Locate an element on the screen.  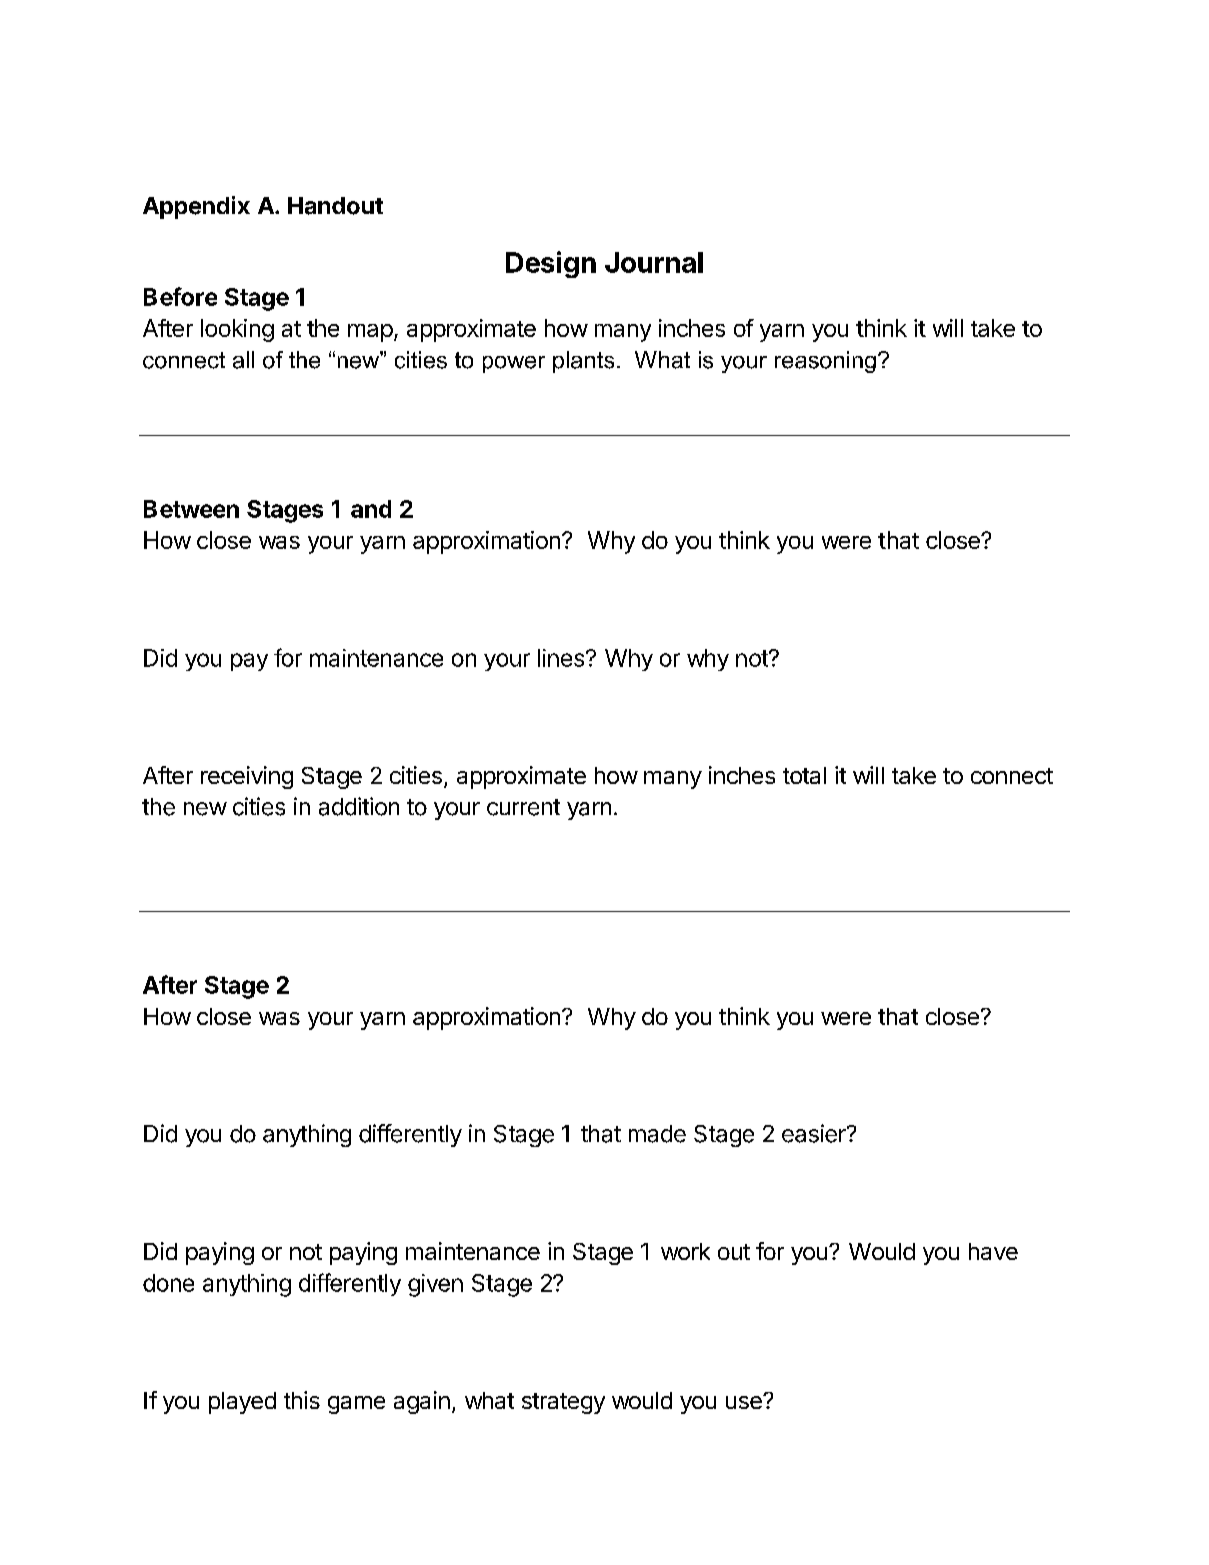
reasoning is located at coordinates (825, 362).
